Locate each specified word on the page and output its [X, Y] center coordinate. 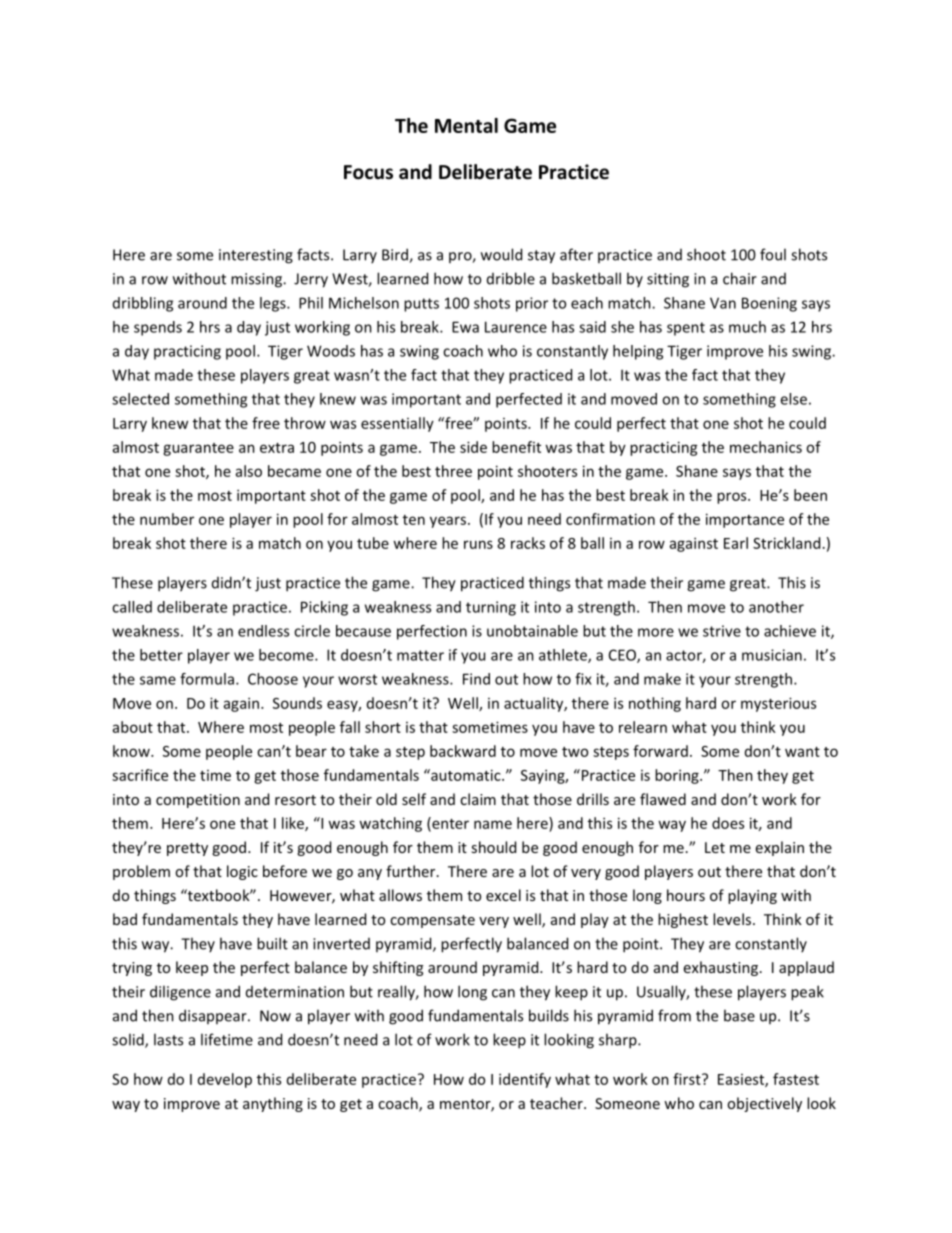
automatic [466, 775]
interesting [256, 256]
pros [733, 498]
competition [198, 801]
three [453, 471]
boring [678, 776]
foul [773, 254]
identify [525, 1080]
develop [225, 1080]
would [501, 254]
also [249, 471]
